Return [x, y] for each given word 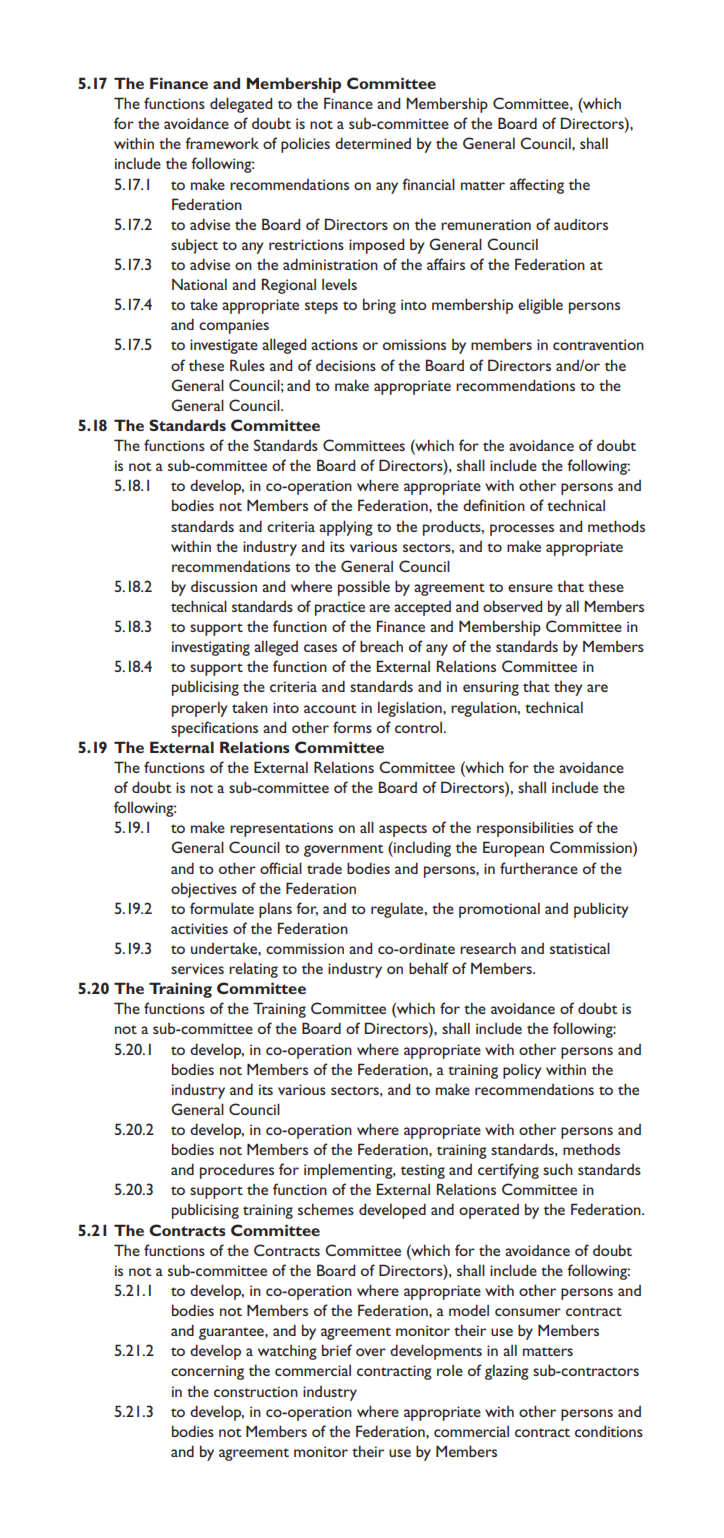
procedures [237, 1171]
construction [256, 1391]
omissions [414, 344]
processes [522, 530]
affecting [537, 186]
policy [522, 1071]
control [420, 727]
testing [423, 1171]
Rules [247, 365]
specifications [214, 729]
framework [222, 143]
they [568, 688]
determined [373, 143]
